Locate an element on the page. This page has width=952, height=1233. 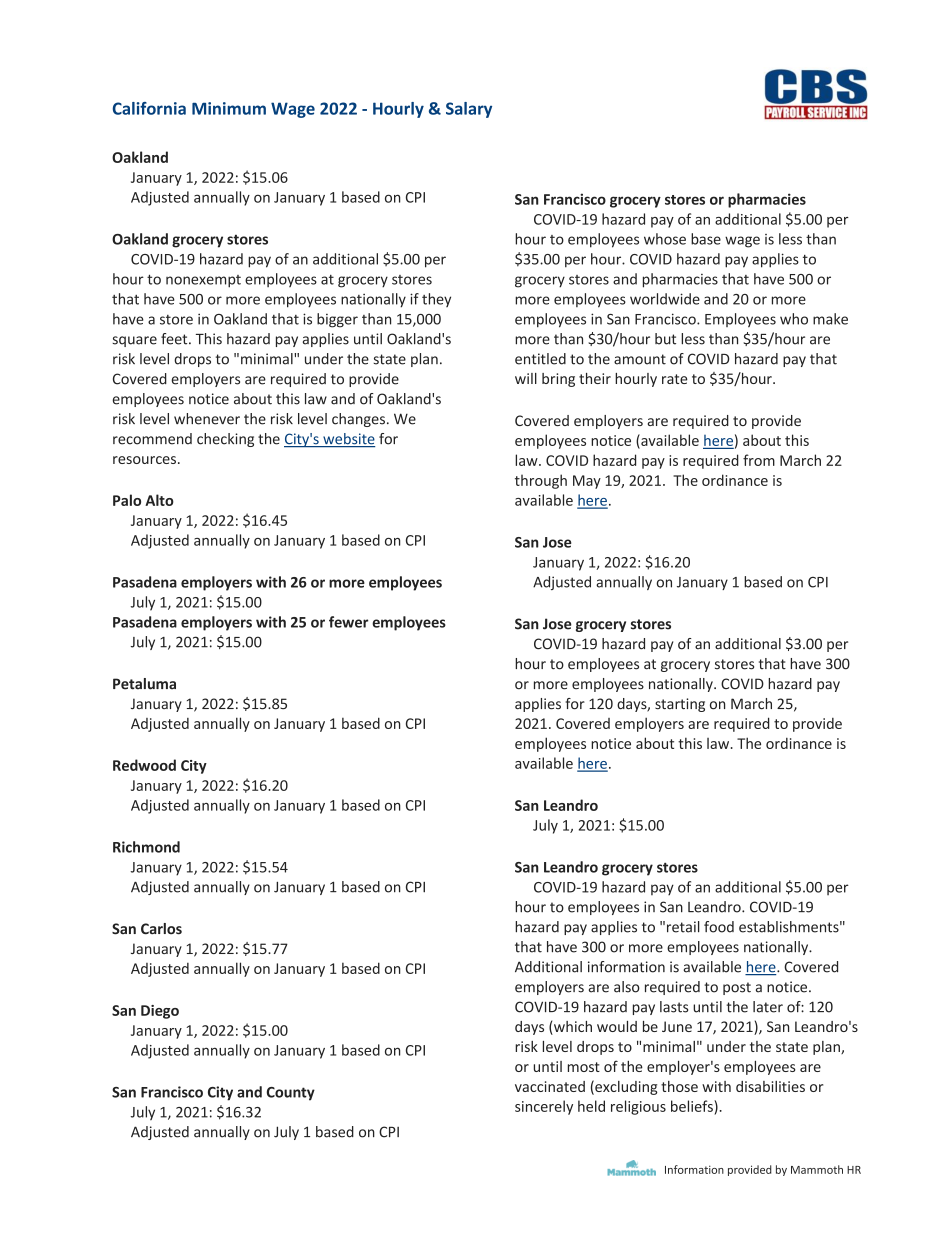
fewer is located at coordinates (348, 622).
